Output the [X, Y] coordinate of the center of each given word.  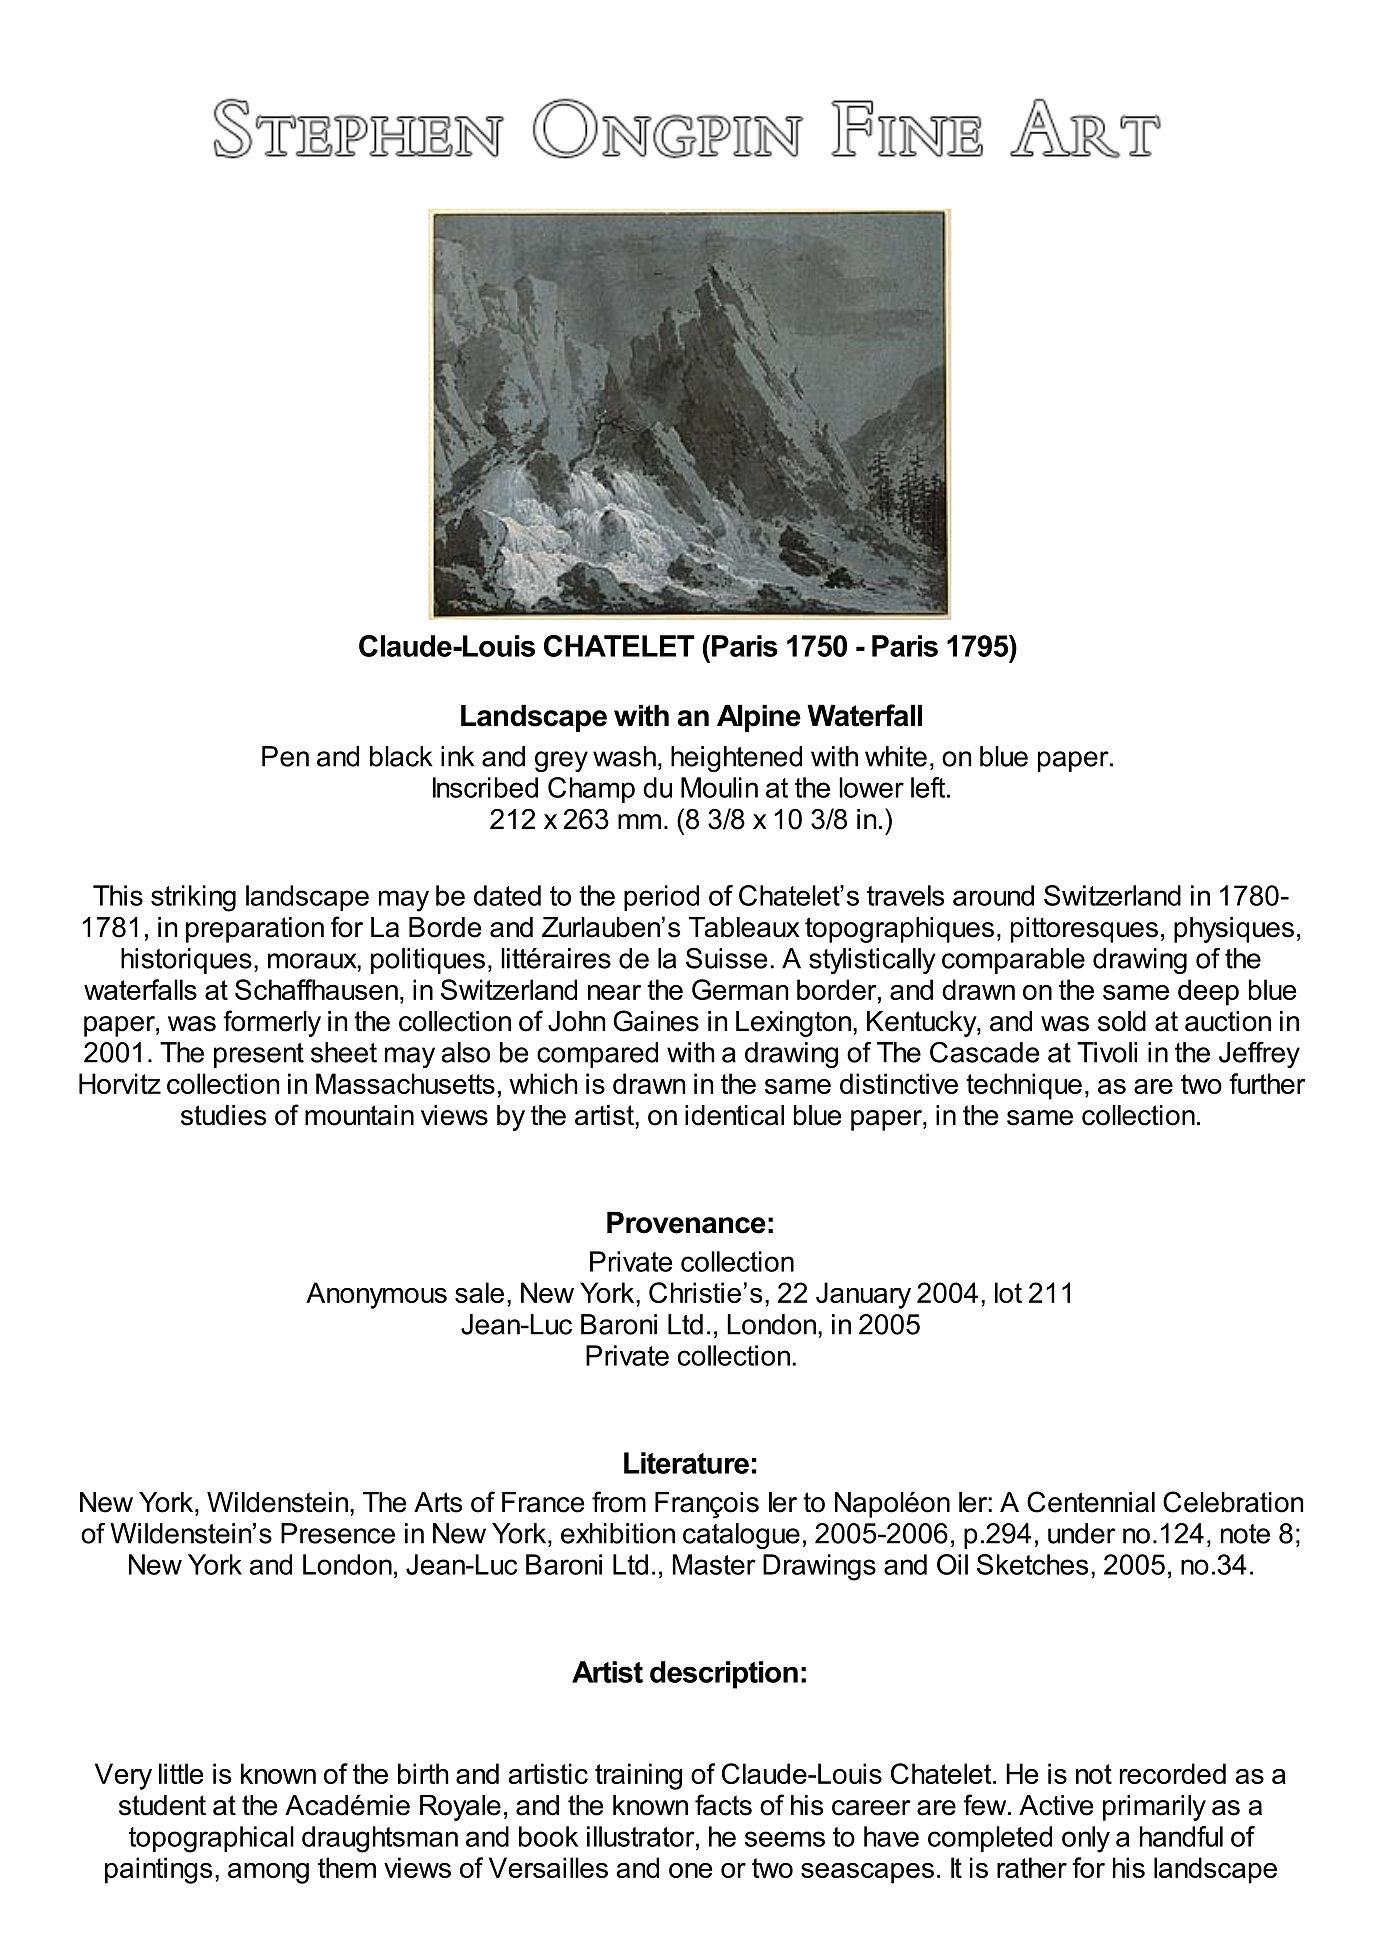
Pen [285, 756]
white [896, 756]
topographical [211, 1839]
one [691, 1870]
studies [223, 1115]
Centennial [1091, 1502]
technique [1024, 1086]
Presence [338, 1533]
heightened [736, 759]
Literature [686, 1463]
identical [734, 1115]
